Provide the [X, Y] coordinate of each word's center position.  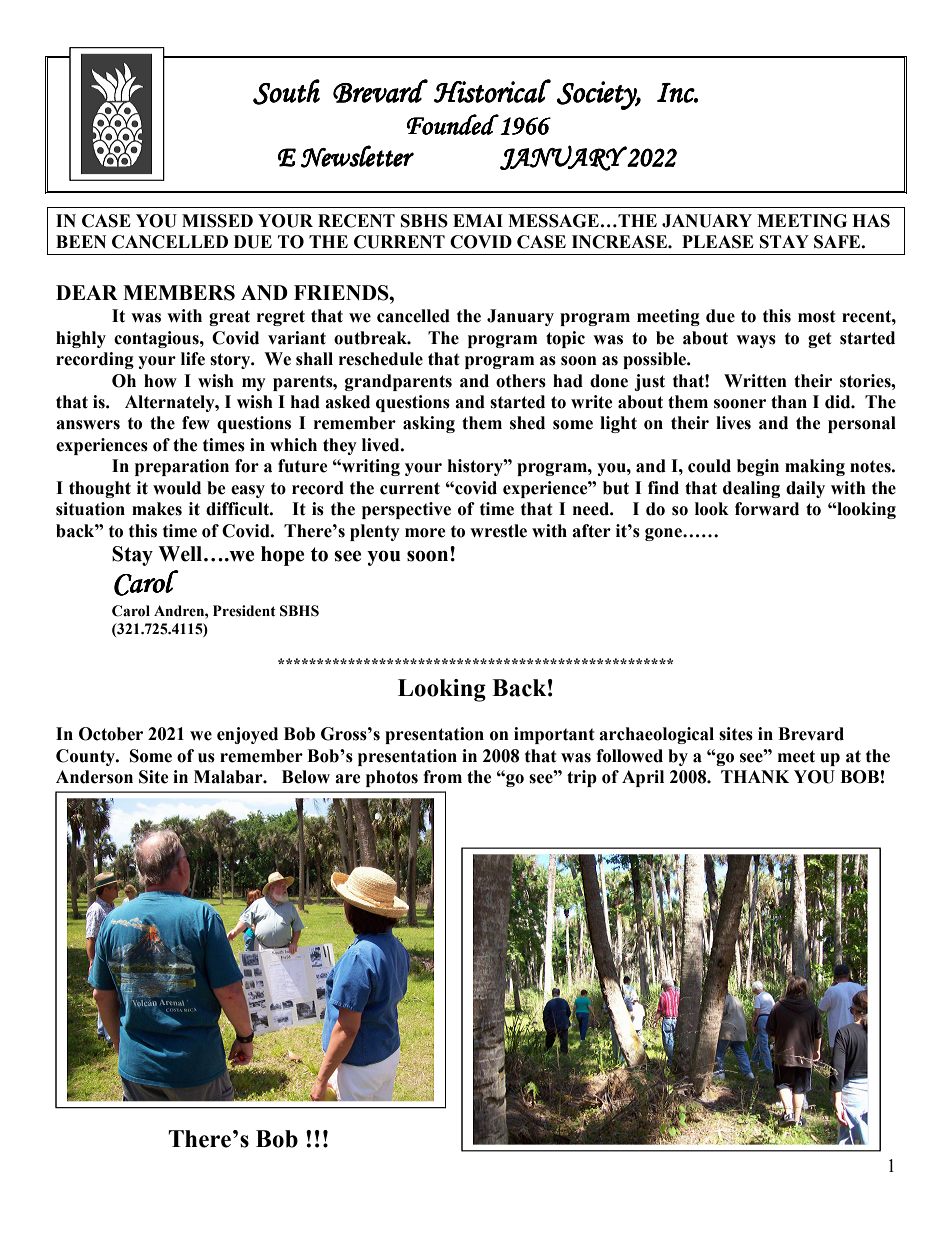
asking [429, 424]
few [196, 423]
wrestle [498, 531]
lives [733, 423]
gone [664, 534]
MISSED [217, 221]
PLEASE [718, 242]
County [86, 757]
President [244, 611]
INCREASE [620, 242]
